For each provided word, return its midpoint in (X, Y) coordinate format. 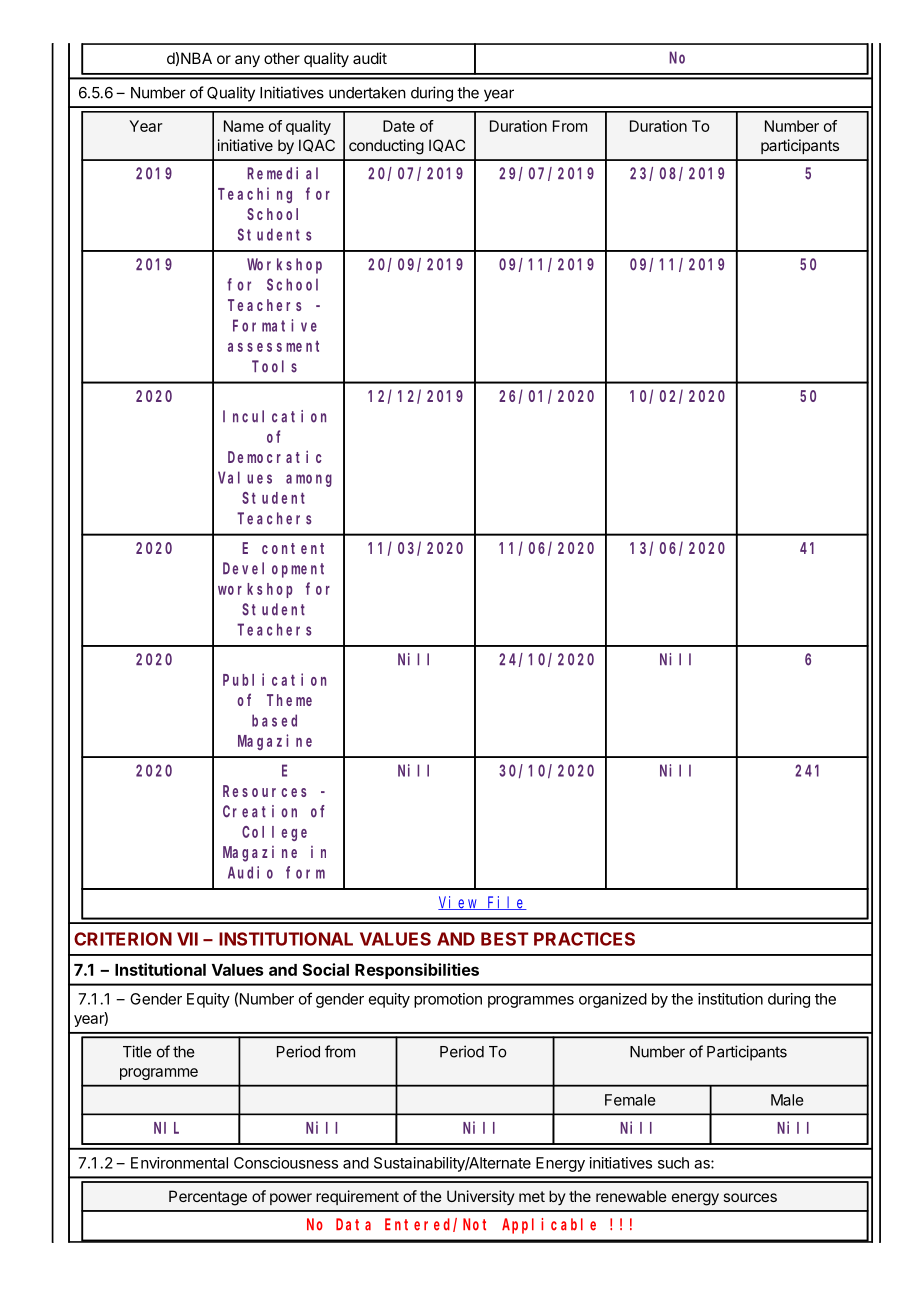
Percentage (208, 1198)
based (274, 720)
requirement (357, 1197)
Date (399, 126)
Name (244, 126)
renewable (631, 1196)
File (506, 903)
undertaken (367, 93)
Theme (289, 700)
